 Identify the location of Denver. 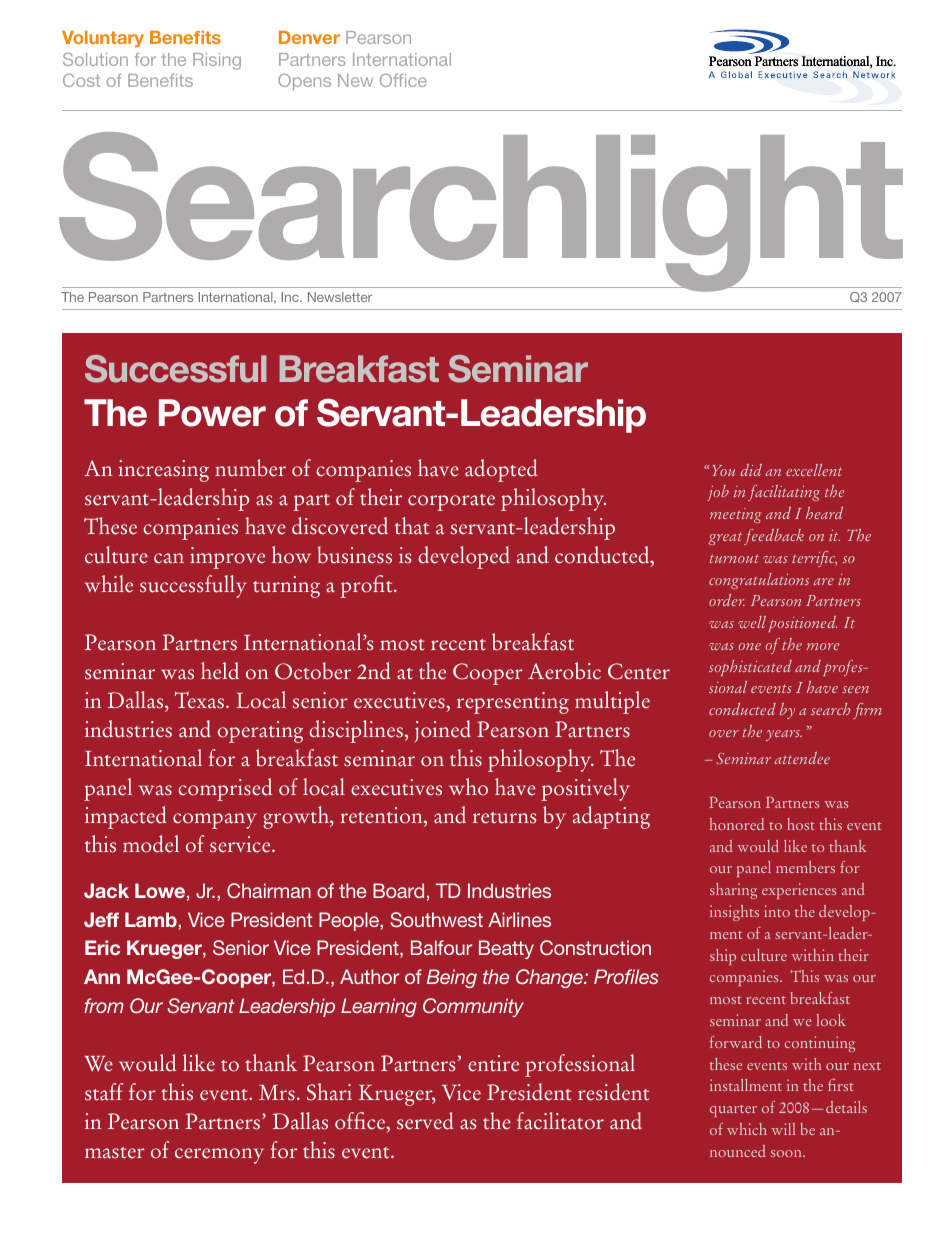
(309, 37).
